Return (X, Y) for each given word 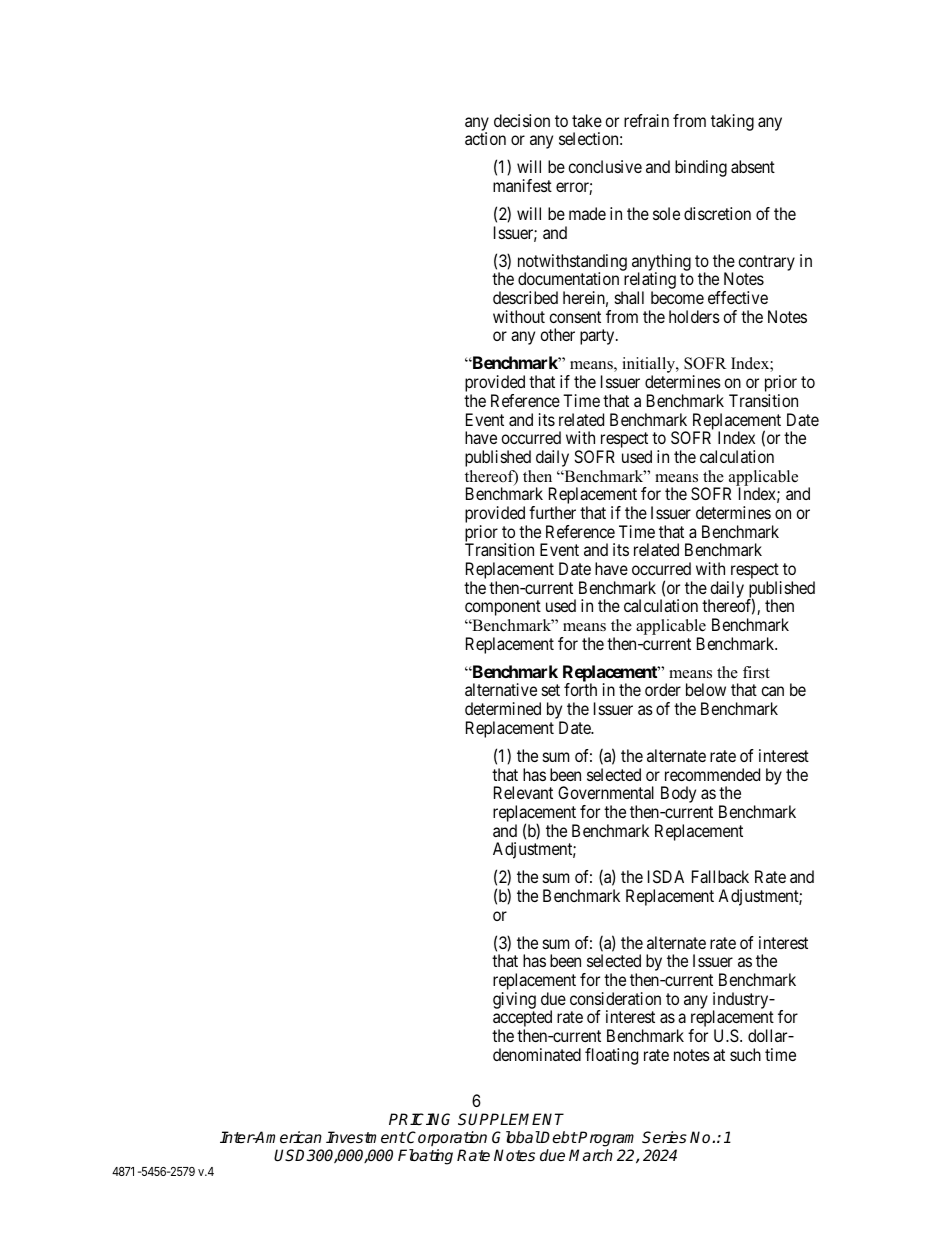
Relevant (523, 792)
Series (664, 1137)
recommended (712, 774)
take (587, 120)
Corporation (447, 1138)
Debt (559, 1137)
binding (701, 168)
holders (694, 316)
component (503, 608)
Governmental (606, 792)
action (485, 138)
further (552, 512)
